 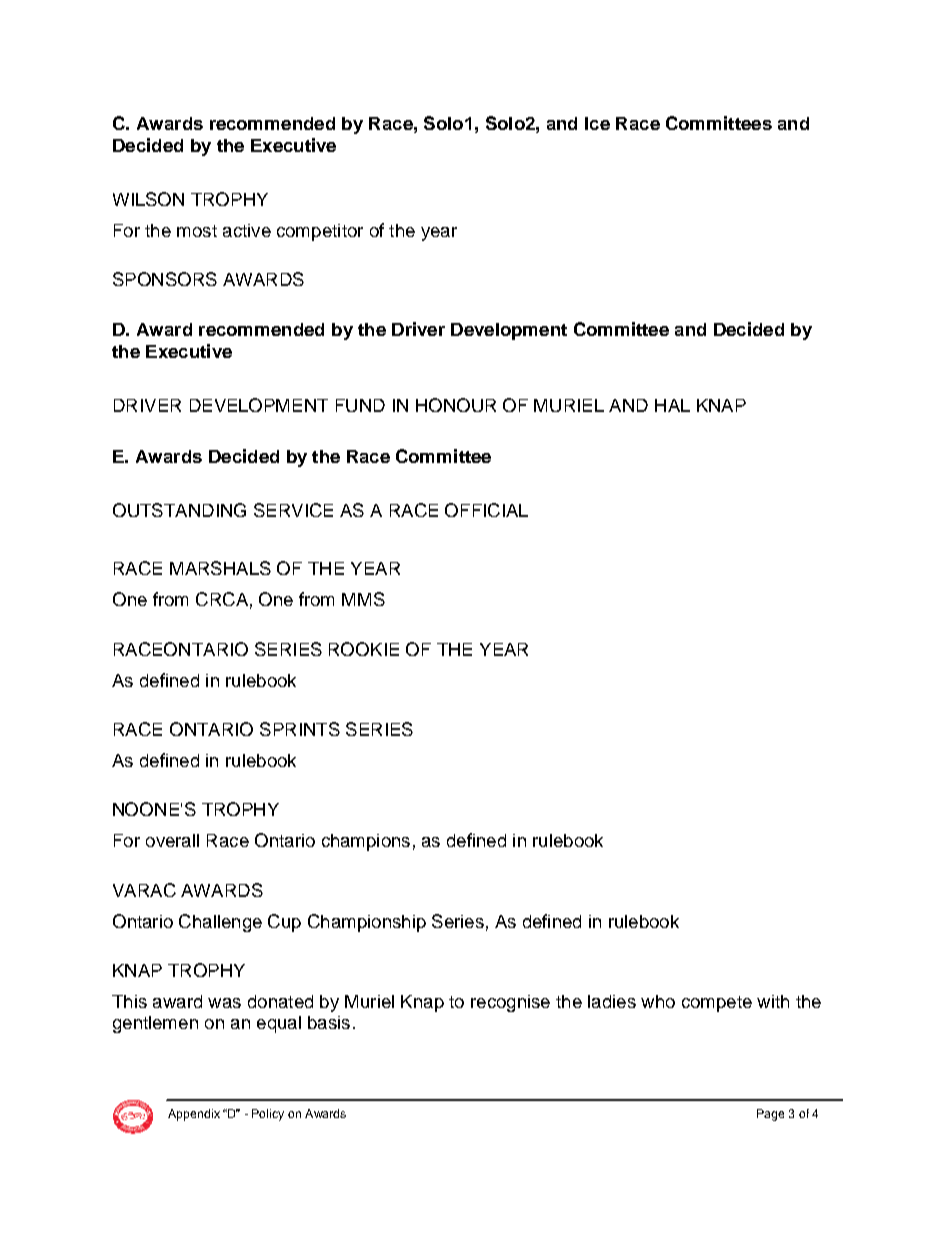 I want to click on overall, so click(x=172, y=840).
